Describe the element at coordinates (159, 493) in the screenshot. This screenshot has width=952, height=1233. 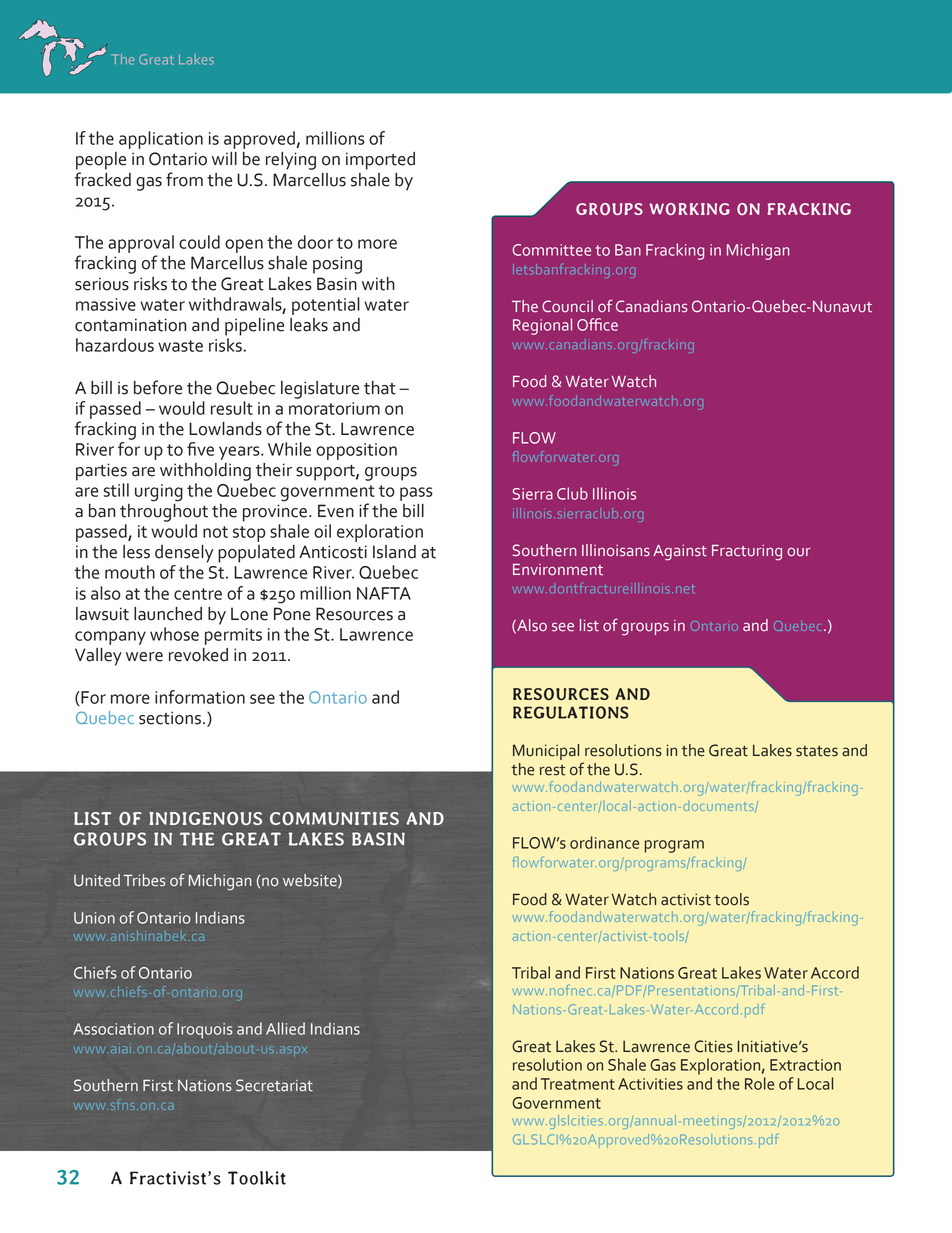
I see `urging` at that location.
